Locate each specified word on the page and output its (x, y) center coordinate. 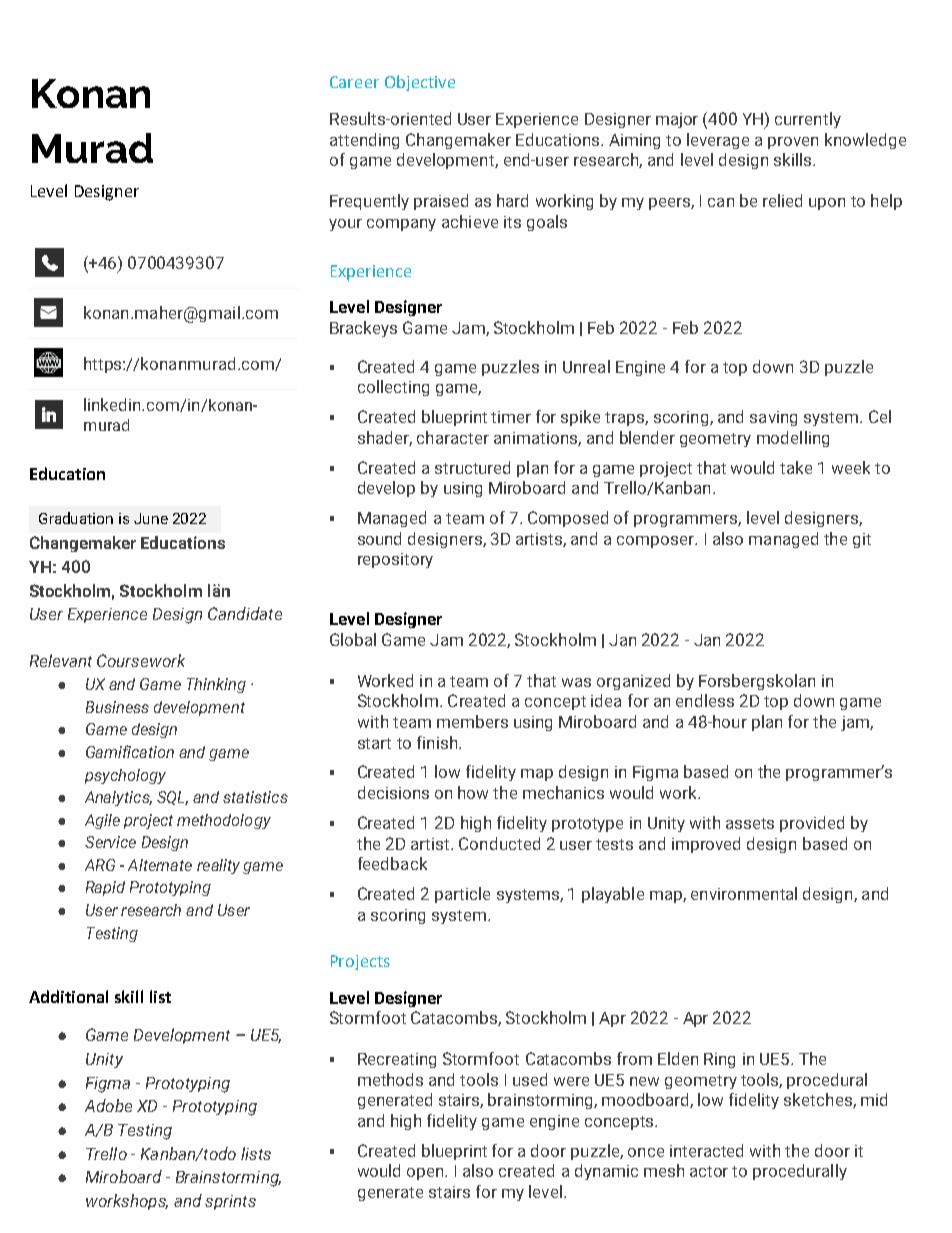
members (472, 721)
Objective (420, 83)
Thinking (216, 685)
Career (354, 82)
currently (808, 120)
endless (705, 700)
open (426, 1174)
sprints (230, 1202)
